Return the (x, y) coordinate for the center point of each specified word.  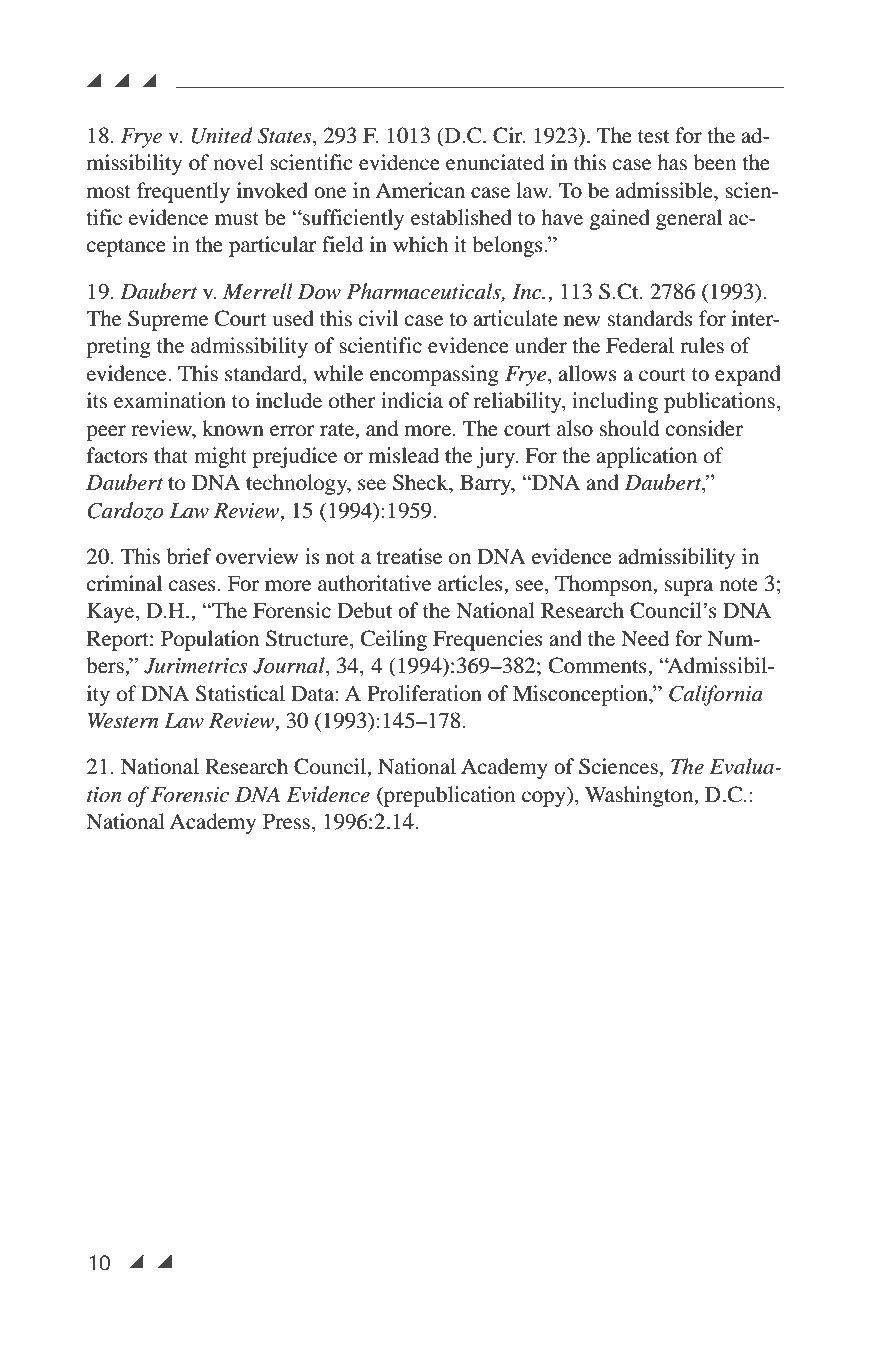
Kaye (112, 613)
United (222, 135)
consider (704, 428)
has (672, 162)
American (420, 190)
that (171, 455)
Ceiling (394, 640)
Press (286, 822)
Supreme (168, 320)
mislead (404, 455)
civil (378, 318)
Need (645, 638)
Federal (640, 345)
